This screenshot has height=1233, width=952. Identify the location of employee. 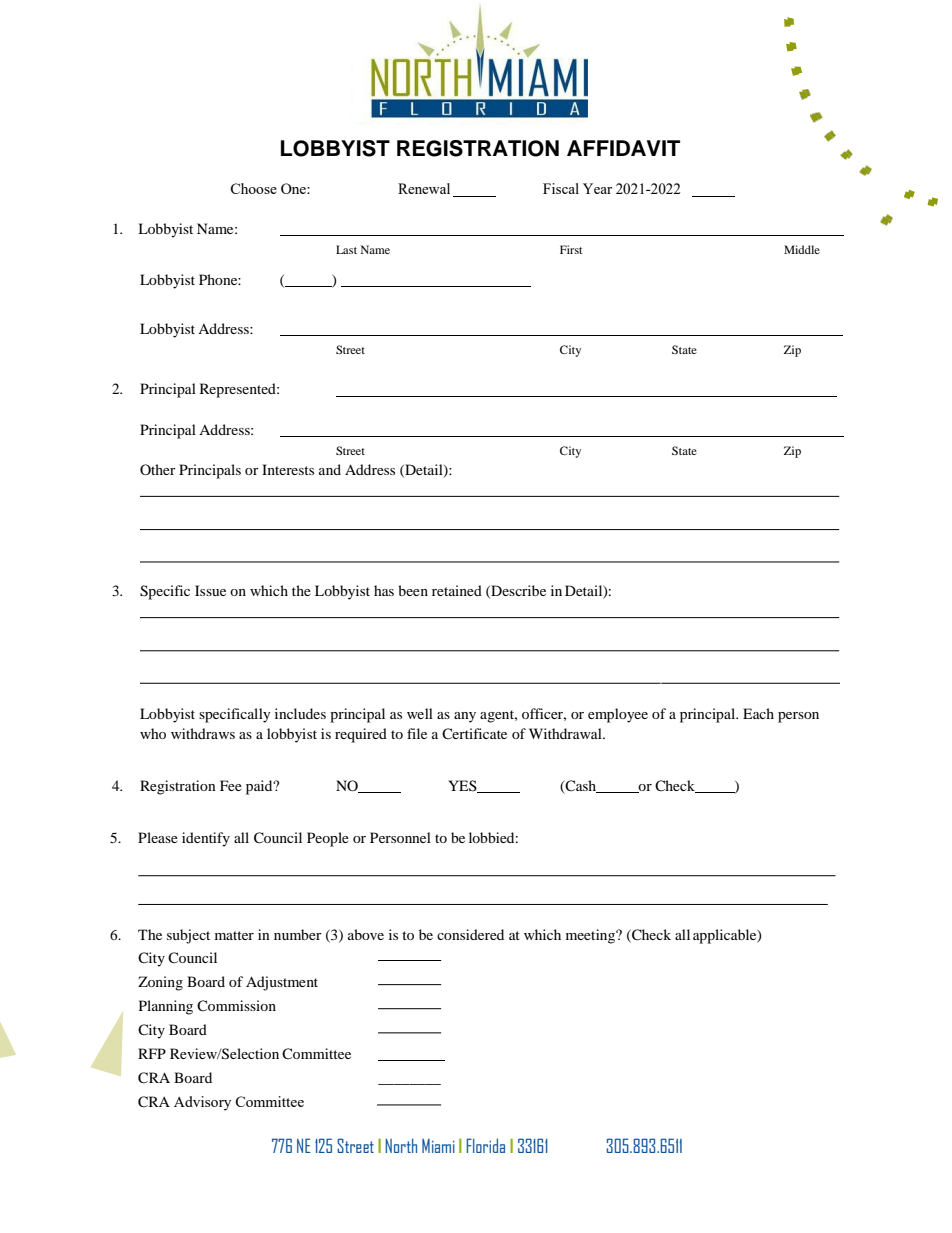
(618, 715).
